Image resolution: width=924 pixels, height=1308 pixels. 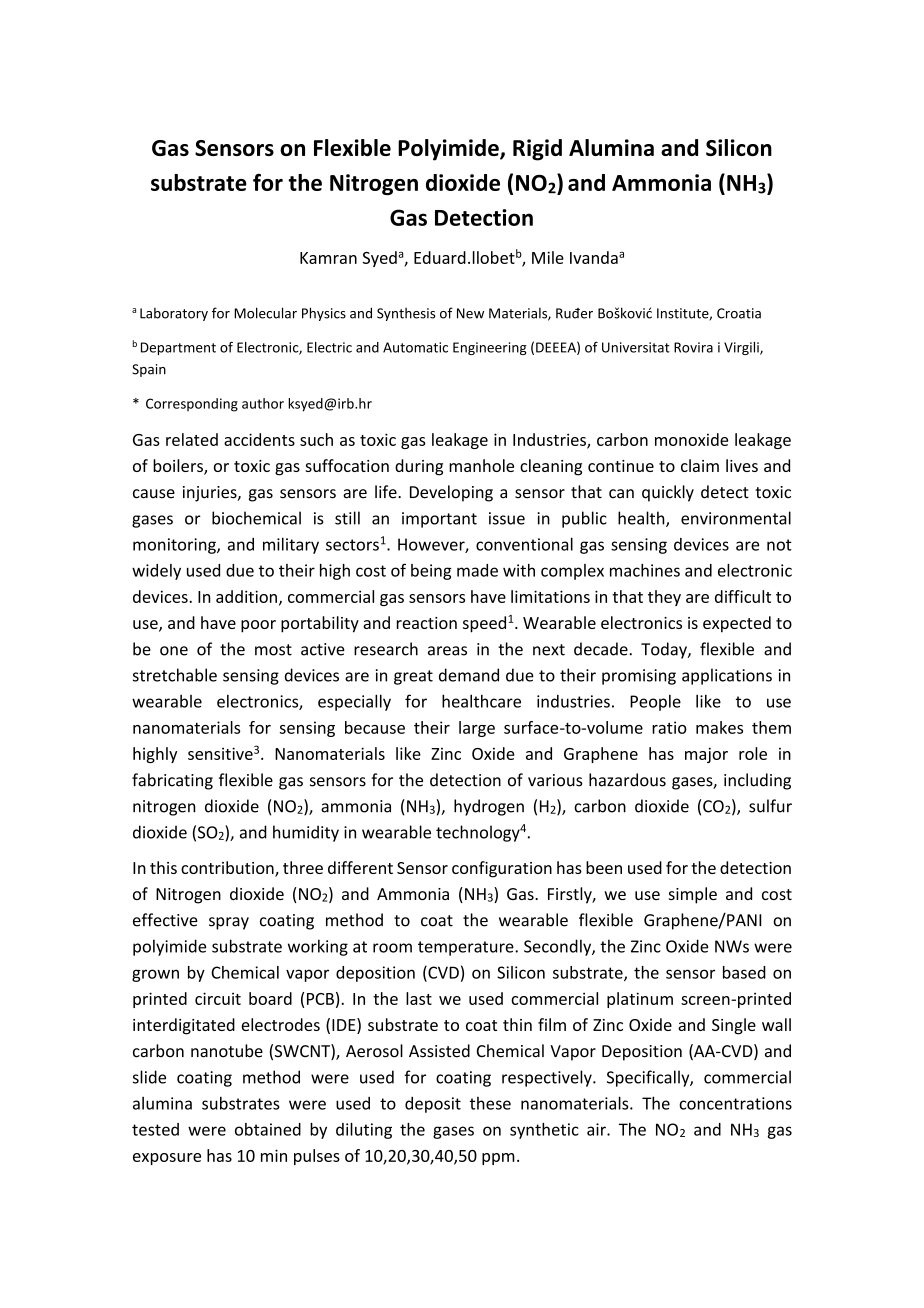 I want to click on Kamran, so click(x=328, y=258).
